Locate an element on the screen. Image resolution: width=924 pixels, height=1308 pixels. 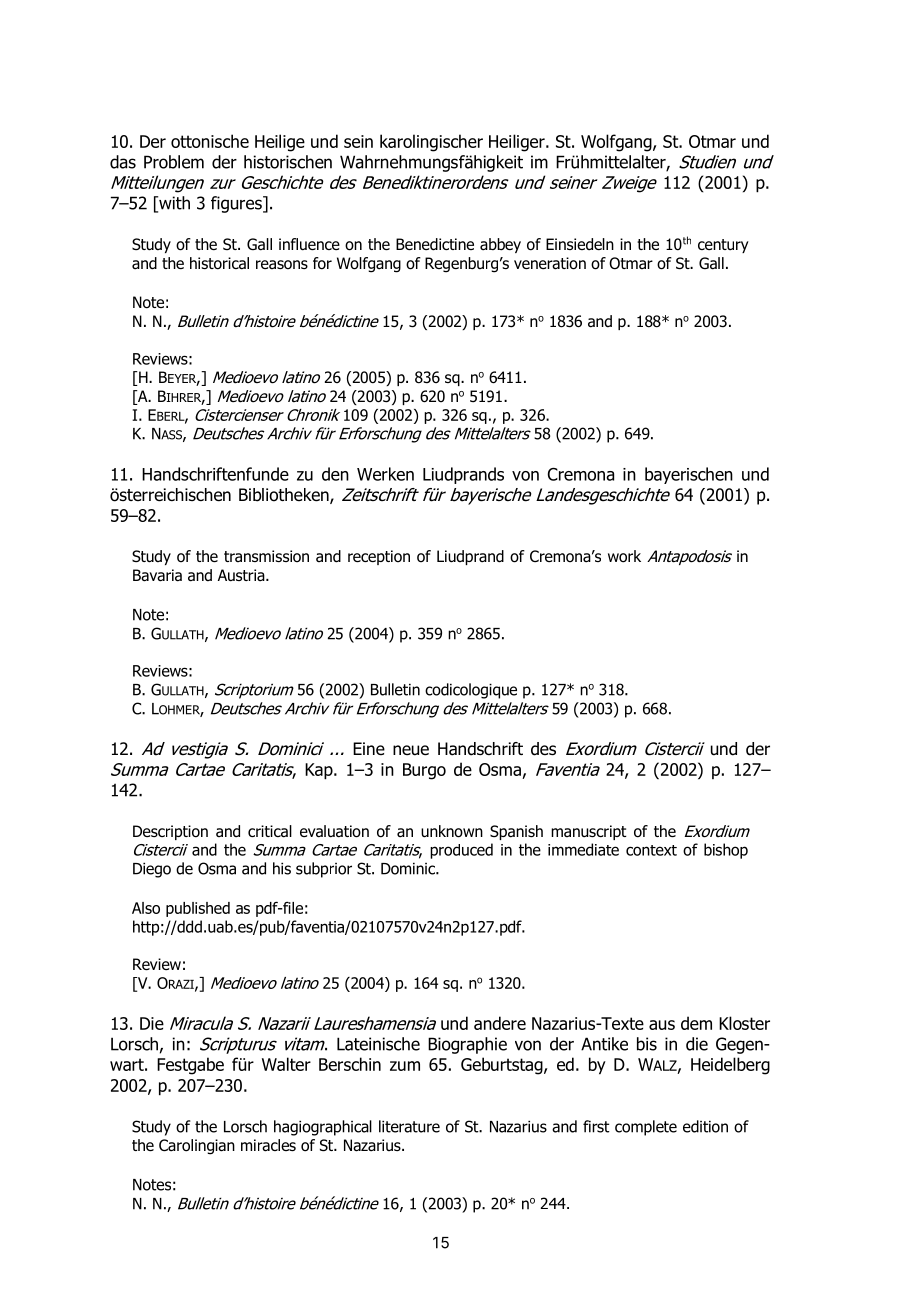
context is located at coordinates (651, 850).
